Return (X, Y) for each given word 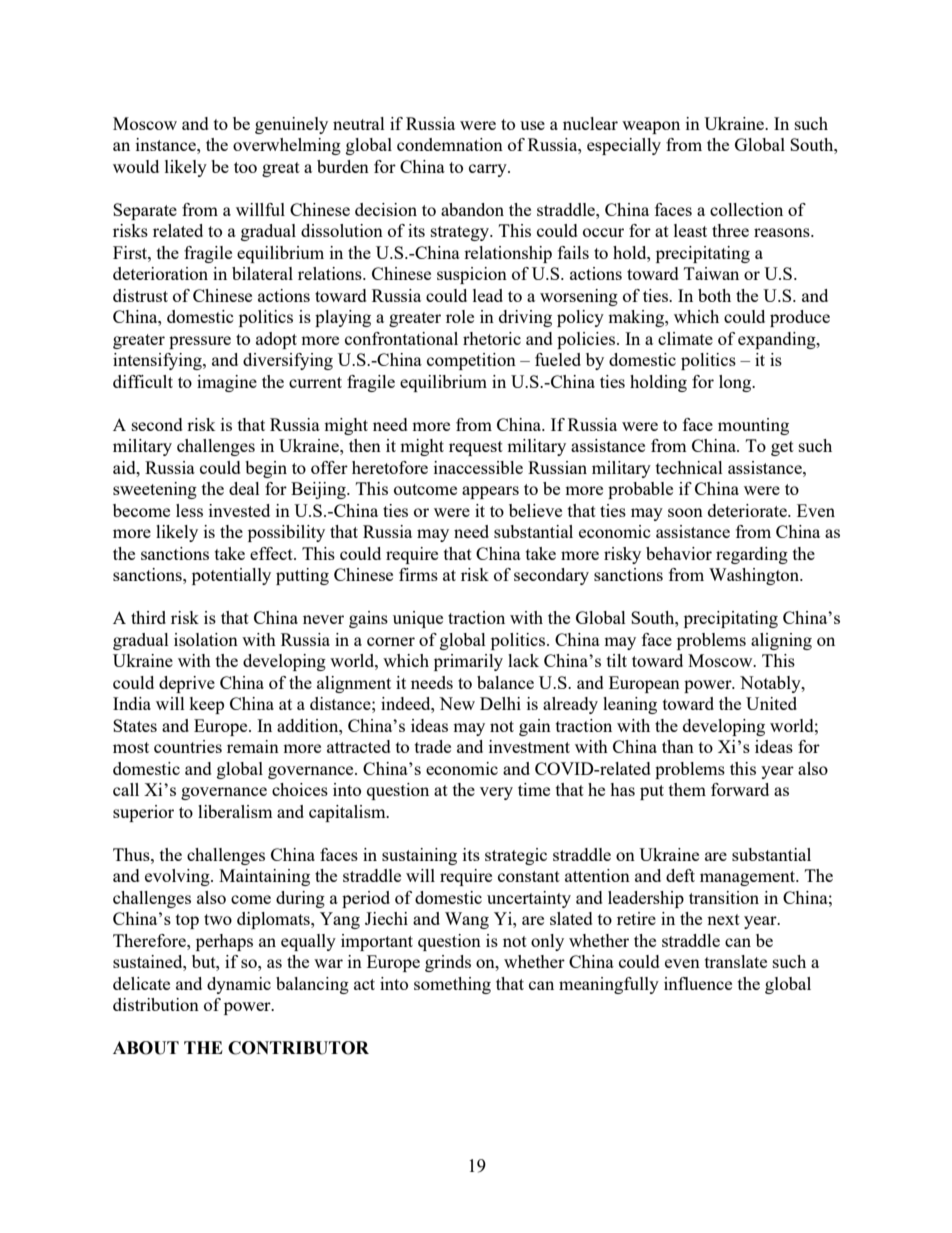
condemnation (450, 144)
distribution (156, 1004)
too (245, 167)
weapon (651, 127)
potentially (231, 576)
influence (698, 983)
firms (418, 574)
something (452, 985)
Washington (755, 576)
